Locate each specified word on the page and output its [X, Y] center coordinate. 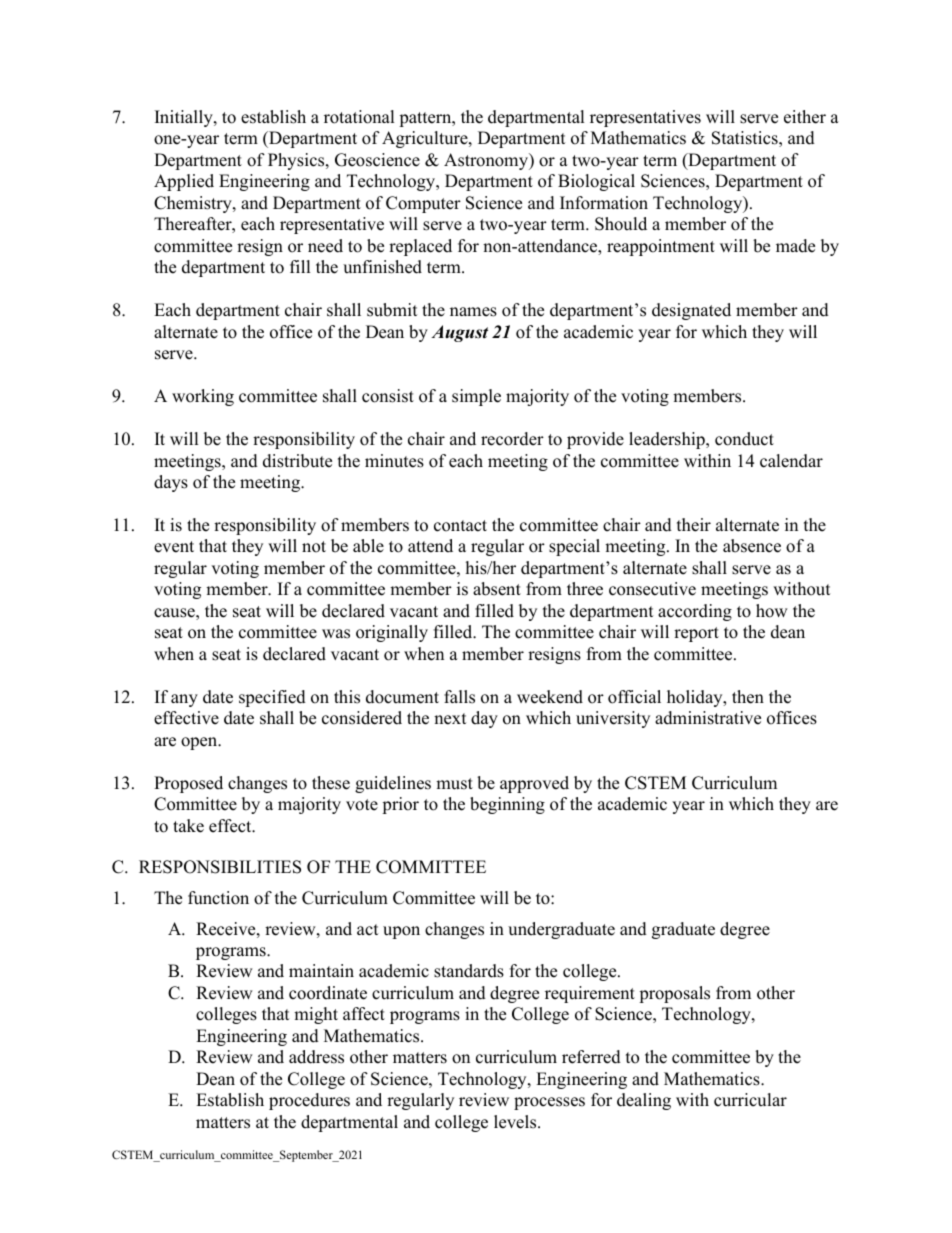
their [694, 525]
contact [460, 526]
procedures [309, 1101]
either [805, 117]
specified [272, 698]
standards [469, 971]
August [459, 333]
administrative [708, 718]
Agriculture [426, 139]
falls [459, 697]
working [203, 397]
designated [691, 311]
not [314, 547]
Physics [297, 161]
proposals [674, 994]
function [218, 898]
